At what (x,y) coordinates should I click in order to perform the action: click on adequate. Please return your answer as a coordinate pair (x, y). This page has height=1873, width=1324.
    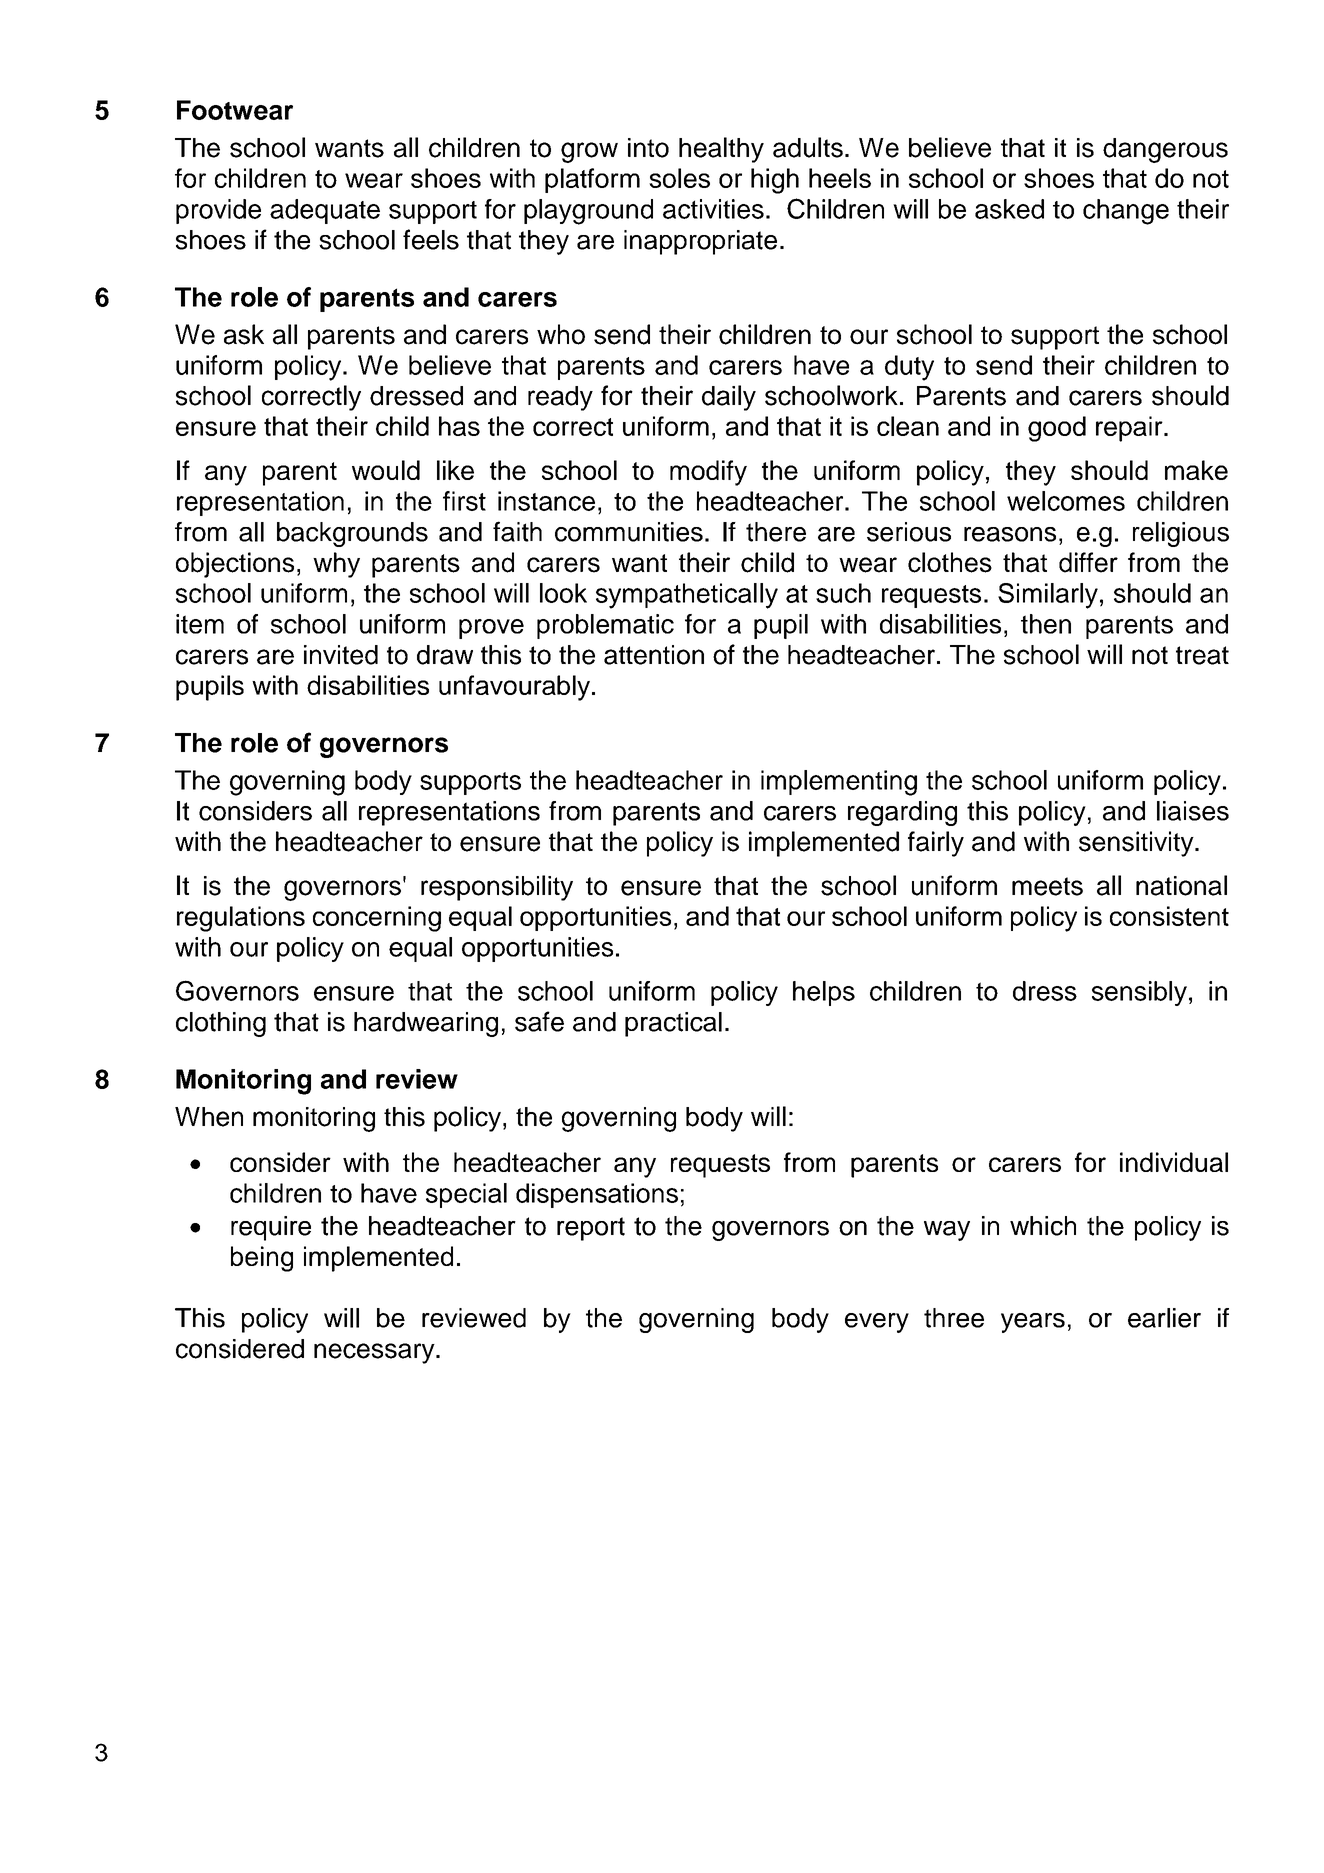
    Looking at the image, I should click on (325, 211).
